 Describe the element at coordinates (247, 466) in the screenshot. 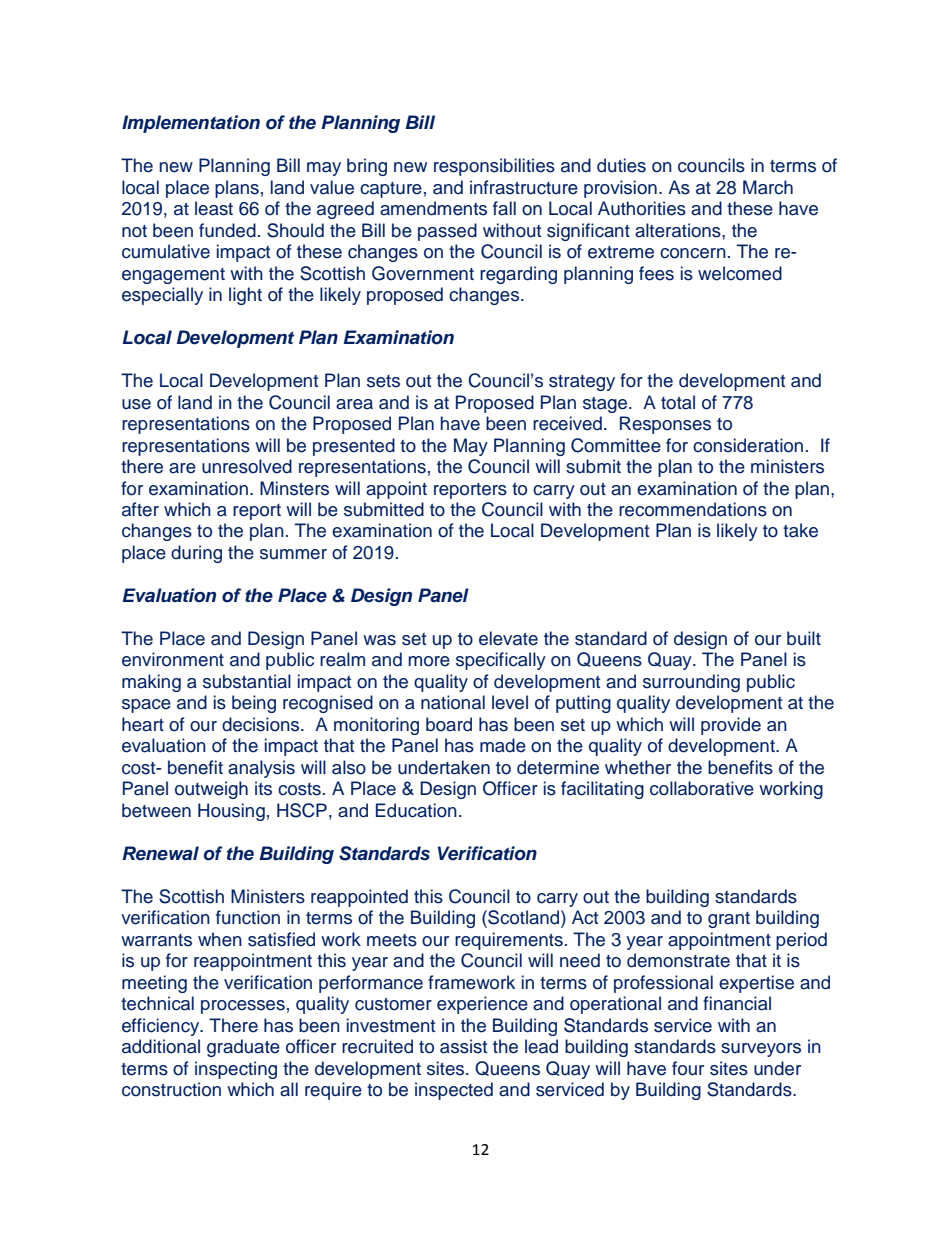

I see `unresolved` at that location.
